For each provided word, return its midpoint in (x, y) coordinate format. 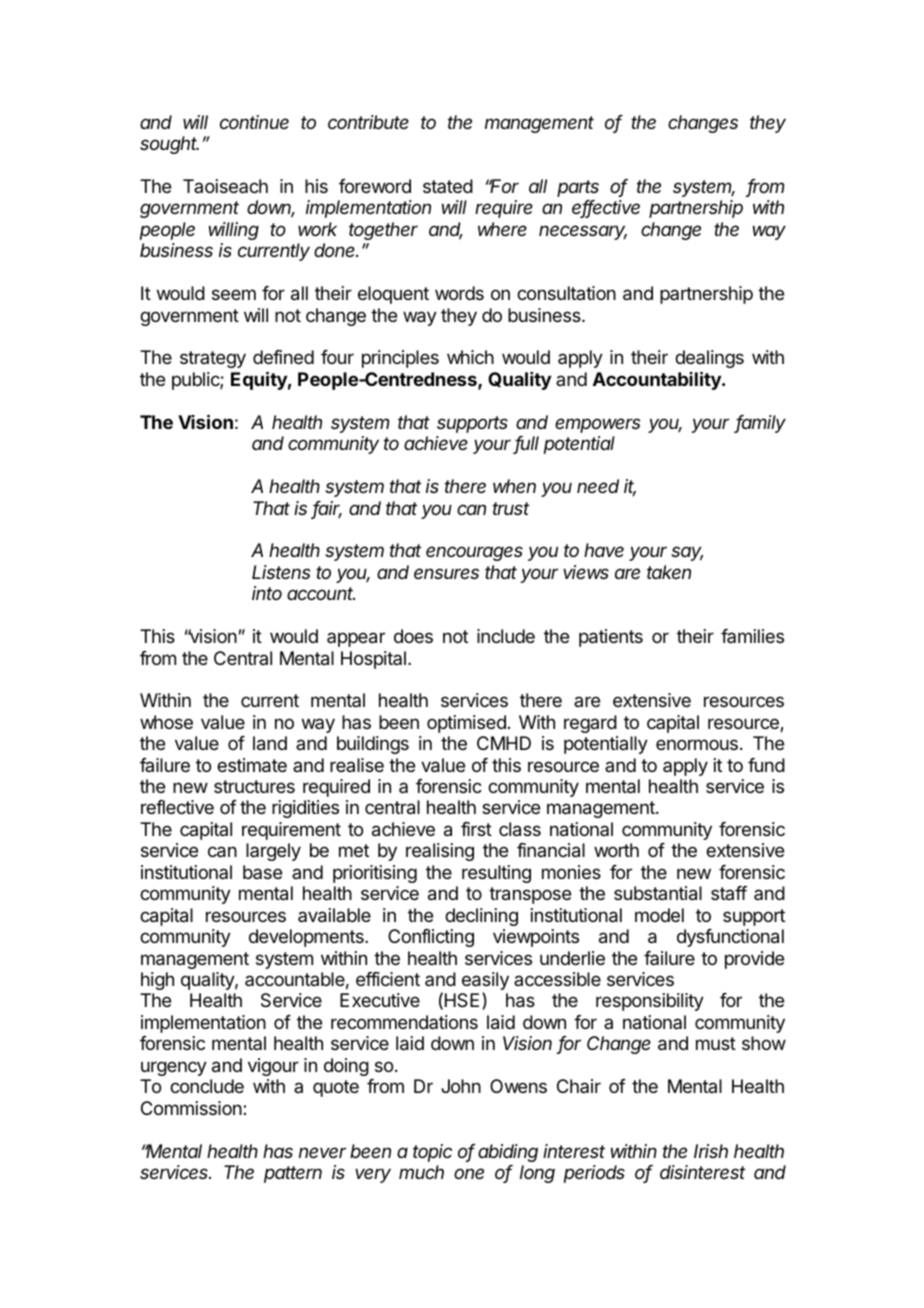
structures (254, 786)
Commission (192, 1108)
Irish (711, 1151)
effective (606, 209)
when (514, 486)
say (687, 553)
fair (327, 509)
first (476, 829)
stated (448, 186)
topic (432, 1153)
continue (254, 122)
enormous (697, 744)
